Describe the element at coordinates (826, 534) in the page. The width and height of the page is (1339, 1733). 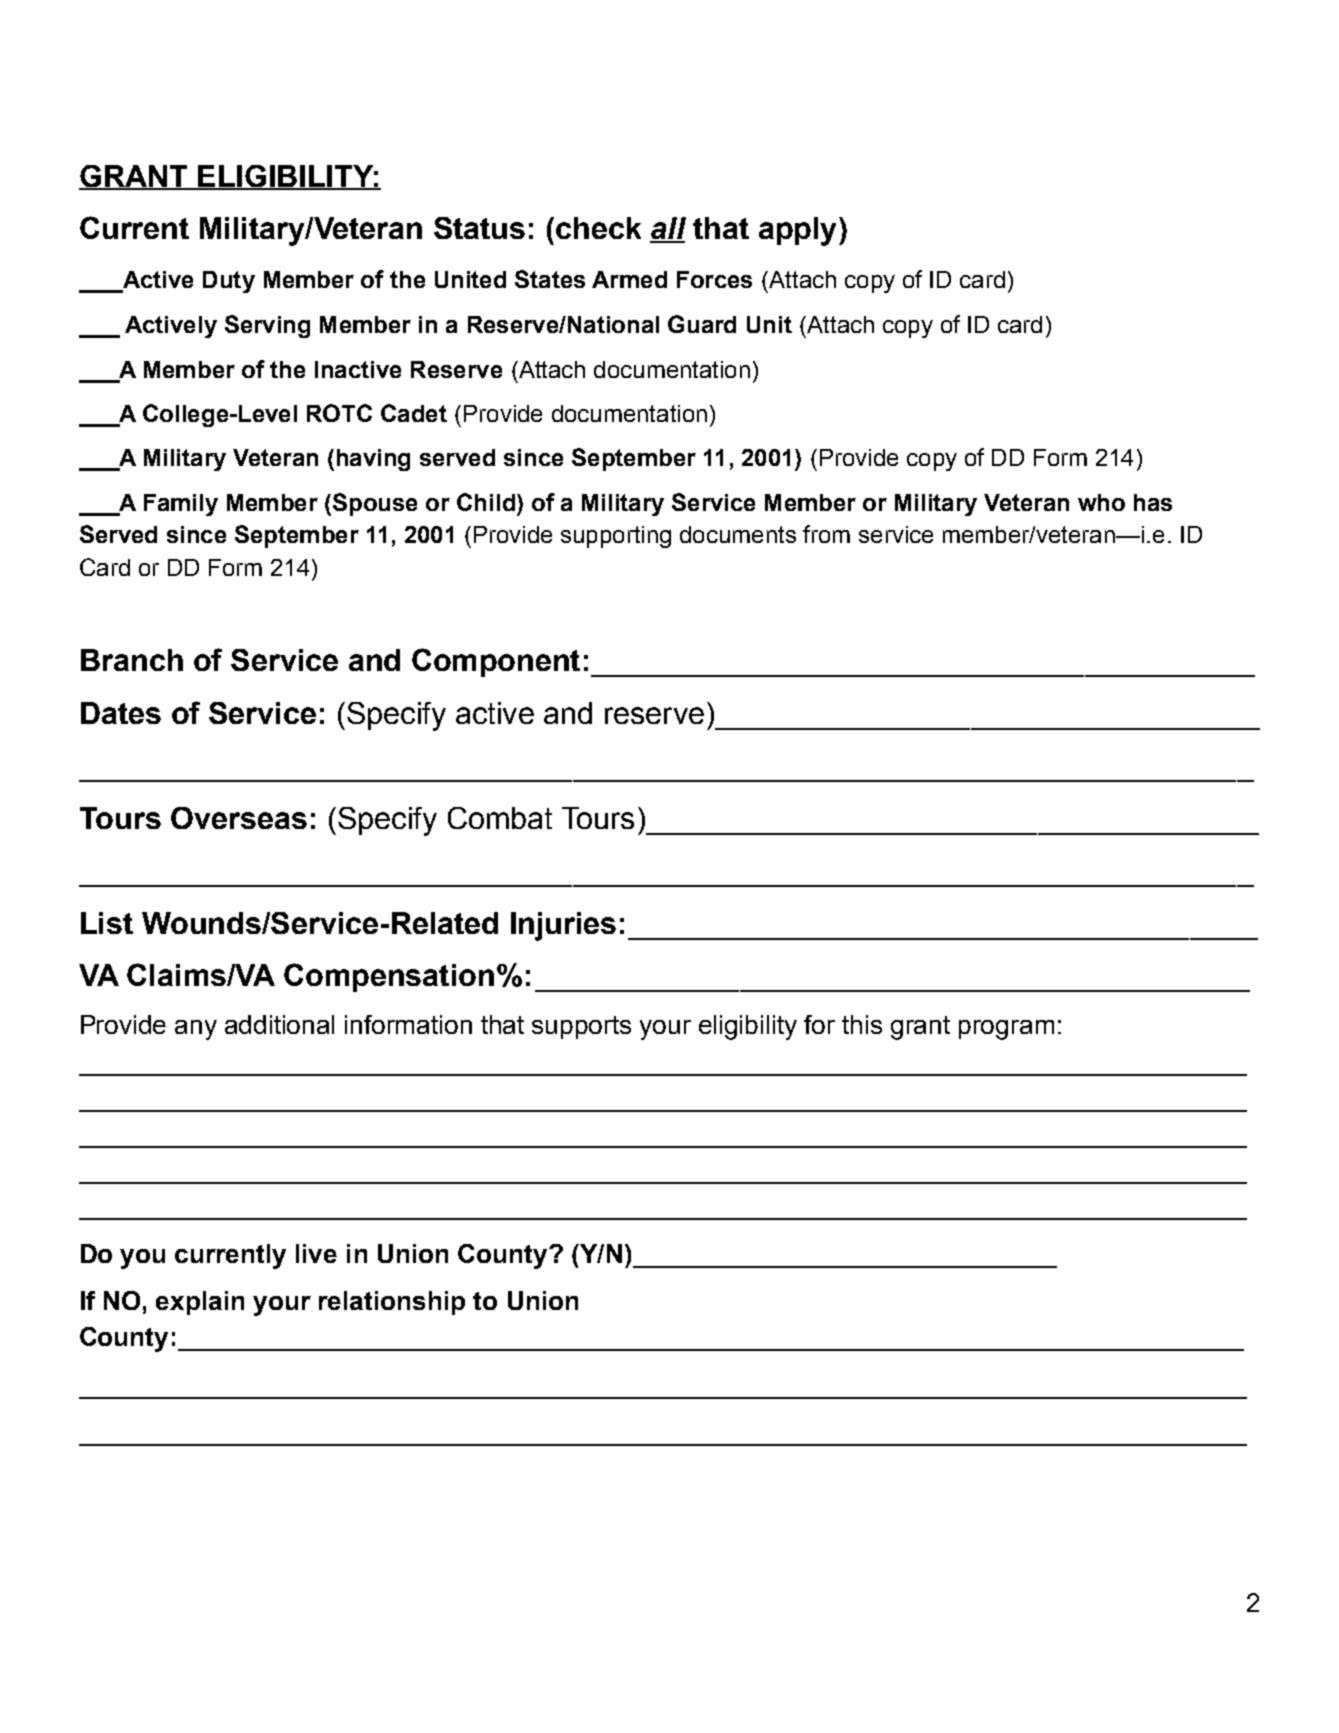
I see `from` at that location.
